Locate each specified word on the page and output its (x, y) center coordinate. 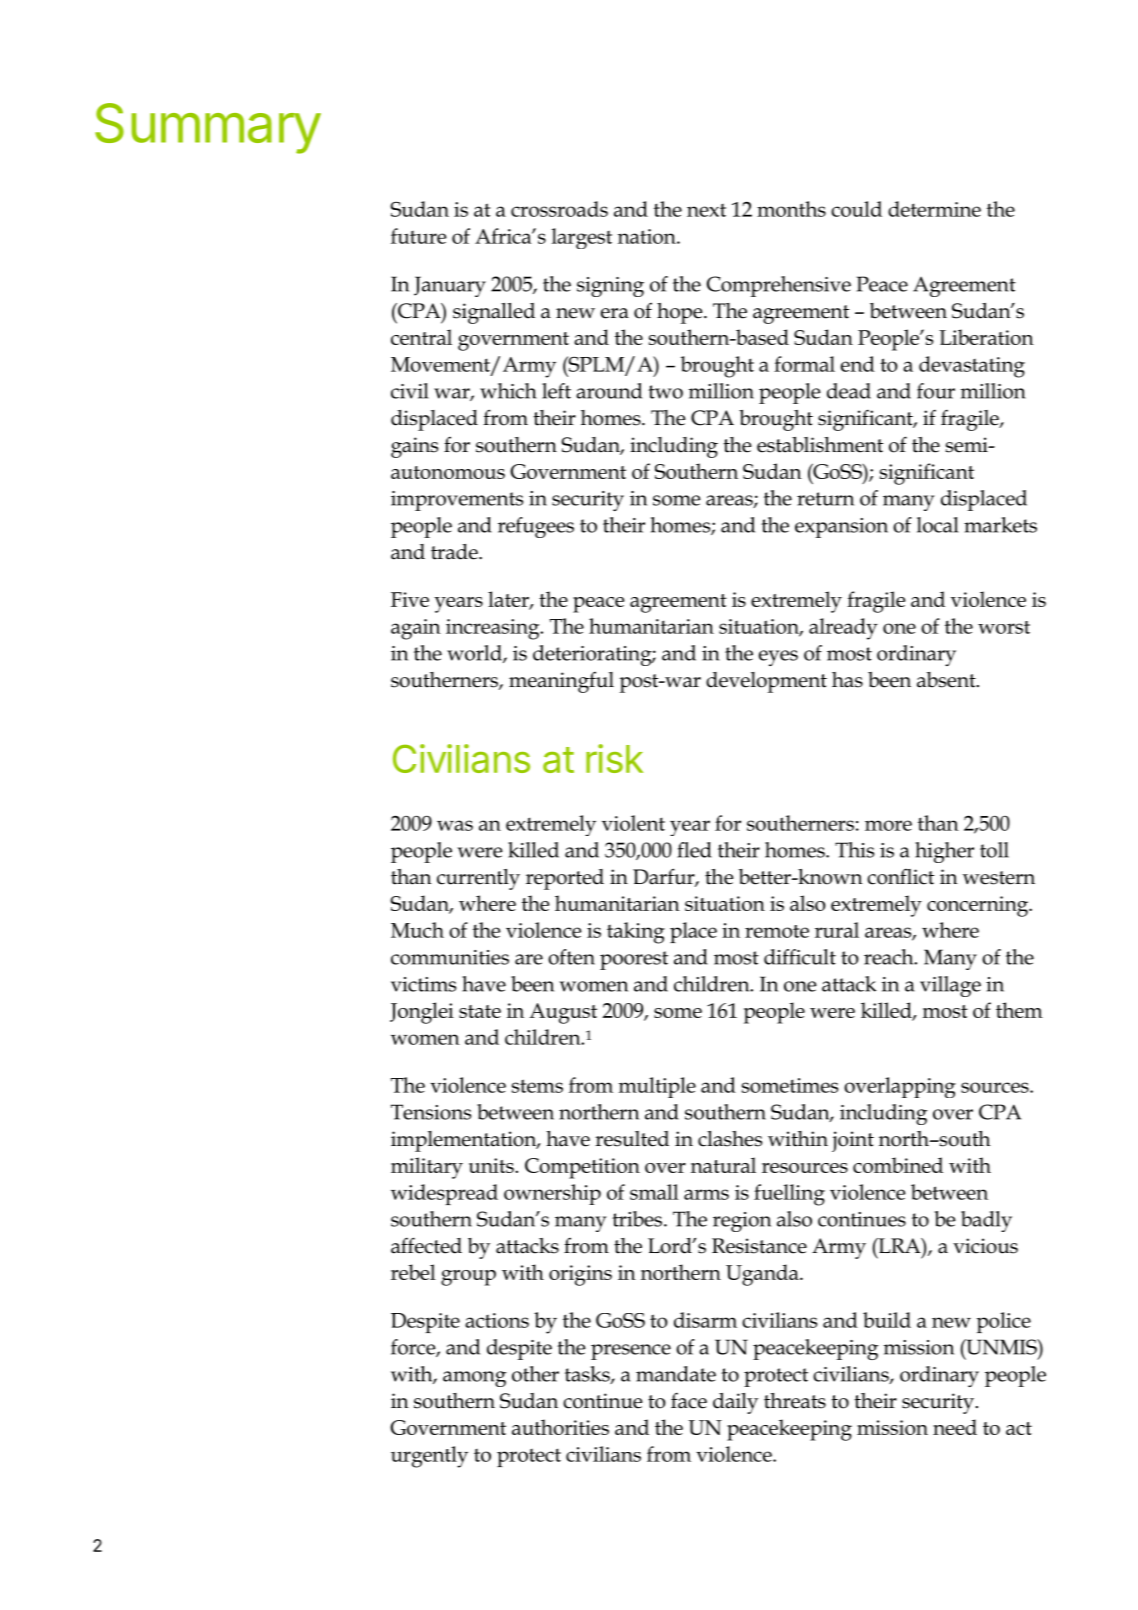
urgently (429, 1457)
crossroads (559, 209)
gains (414, 447)
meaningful (561, 682)
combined (898, 1165)
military (427, 1168)
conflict (900, 877)
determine (934, 209)
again (416, 629)
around (609, 391)
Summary (208, 128)
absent (947, 680)
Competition (582, 1168)
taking (636, 933)
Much (417, 930)
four (936, 391)
